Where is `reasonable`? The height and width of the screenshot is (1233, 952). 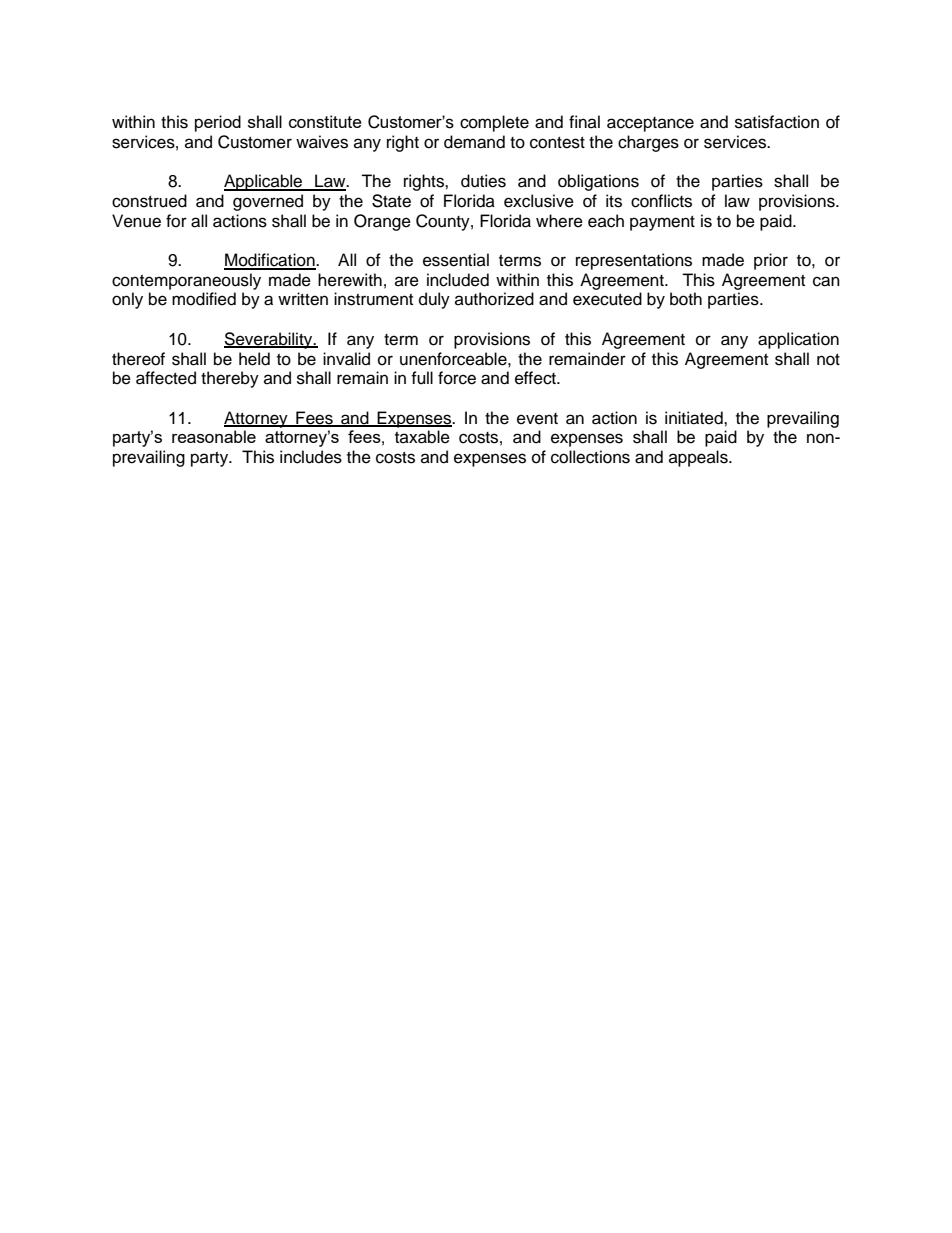 reasonable is located at coordinates (214, 436).
